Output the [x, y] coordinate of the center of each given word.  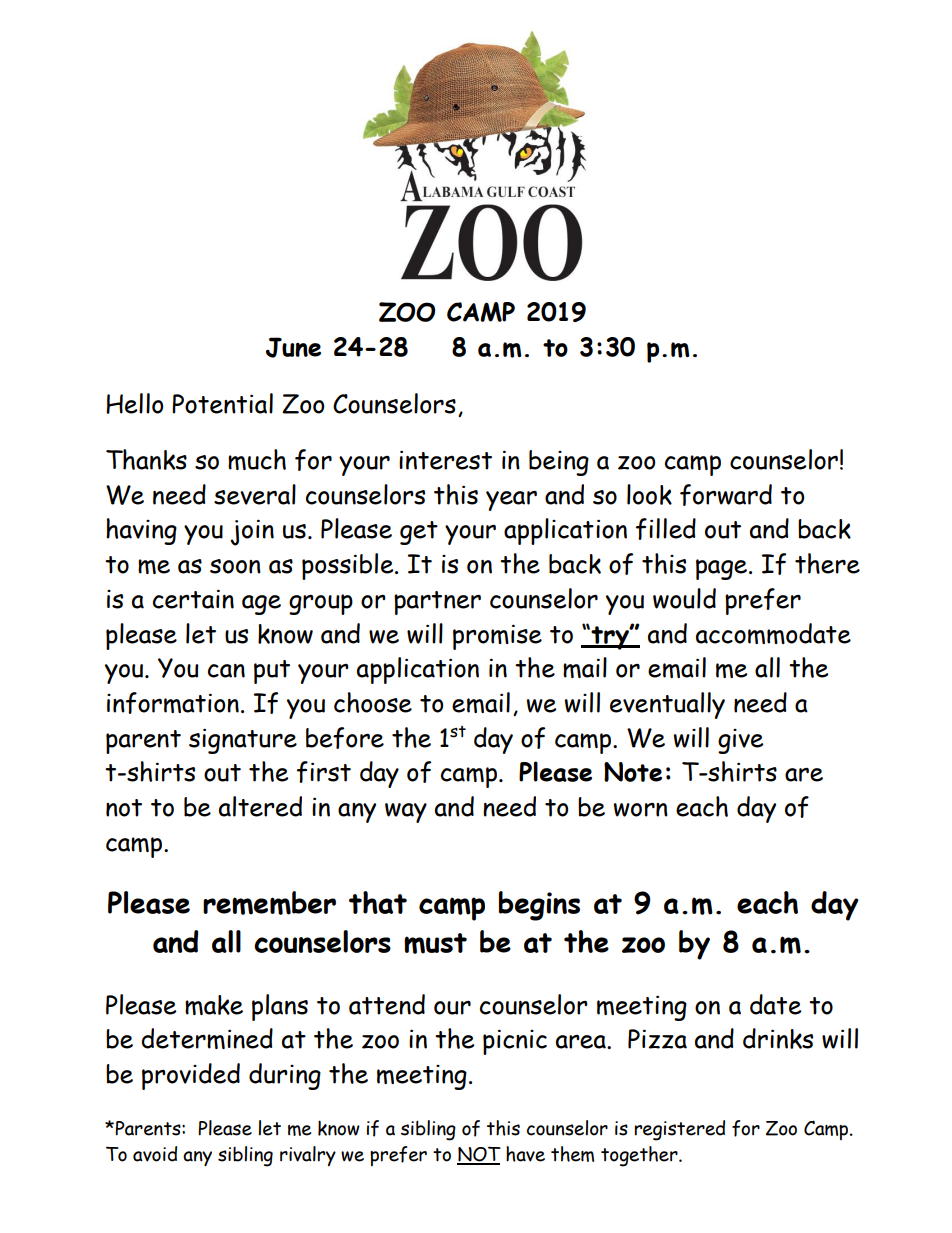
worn [641, 810]
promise [497, 637]
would [684, 598]
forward [726, 495]
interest [445, 460]
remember [269, 903]
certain [193, 599]
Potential [222, 403]
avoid [155, 1154]
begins [539, 906]
